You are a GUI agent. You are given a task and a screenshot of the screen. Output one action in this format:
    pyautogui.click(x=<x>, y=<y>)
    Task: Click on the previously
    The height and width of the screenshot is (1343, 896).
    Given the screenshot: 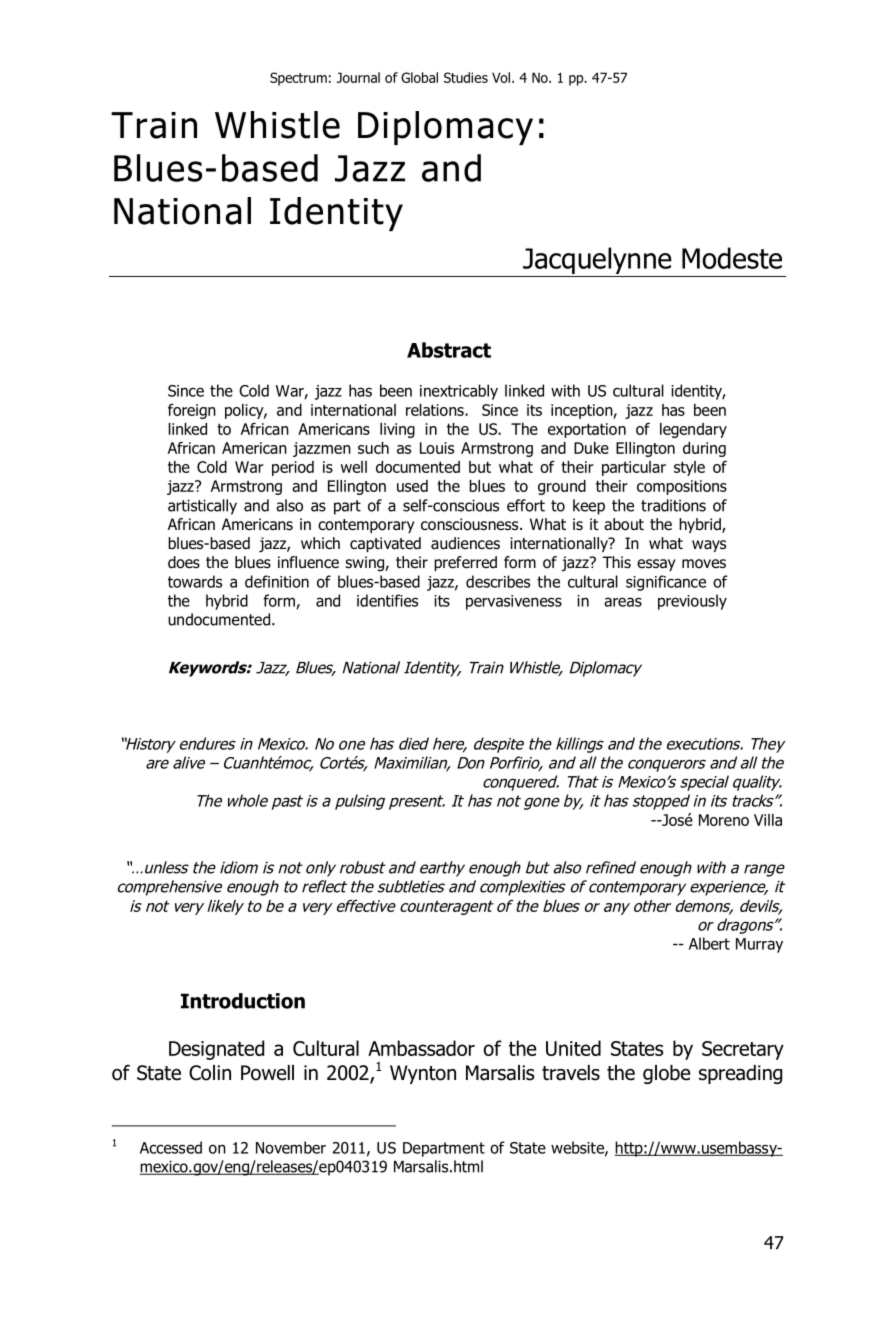 What is the action you would take?
    pyautogui.click(x=692, y=602)
